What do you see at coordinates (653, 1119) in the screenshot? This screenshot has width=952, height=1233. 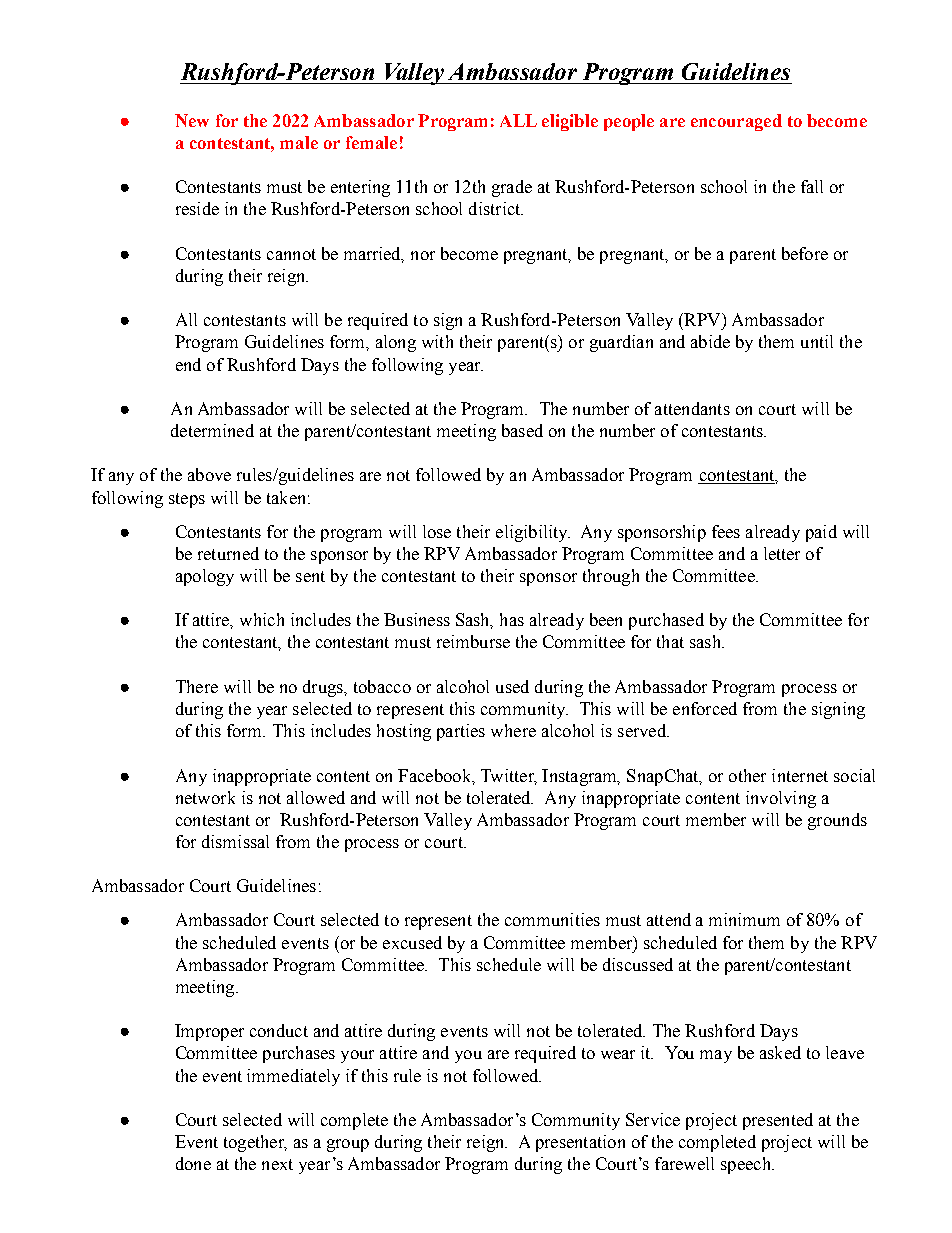 I see `Service` at bounding box center [653, 1119].
